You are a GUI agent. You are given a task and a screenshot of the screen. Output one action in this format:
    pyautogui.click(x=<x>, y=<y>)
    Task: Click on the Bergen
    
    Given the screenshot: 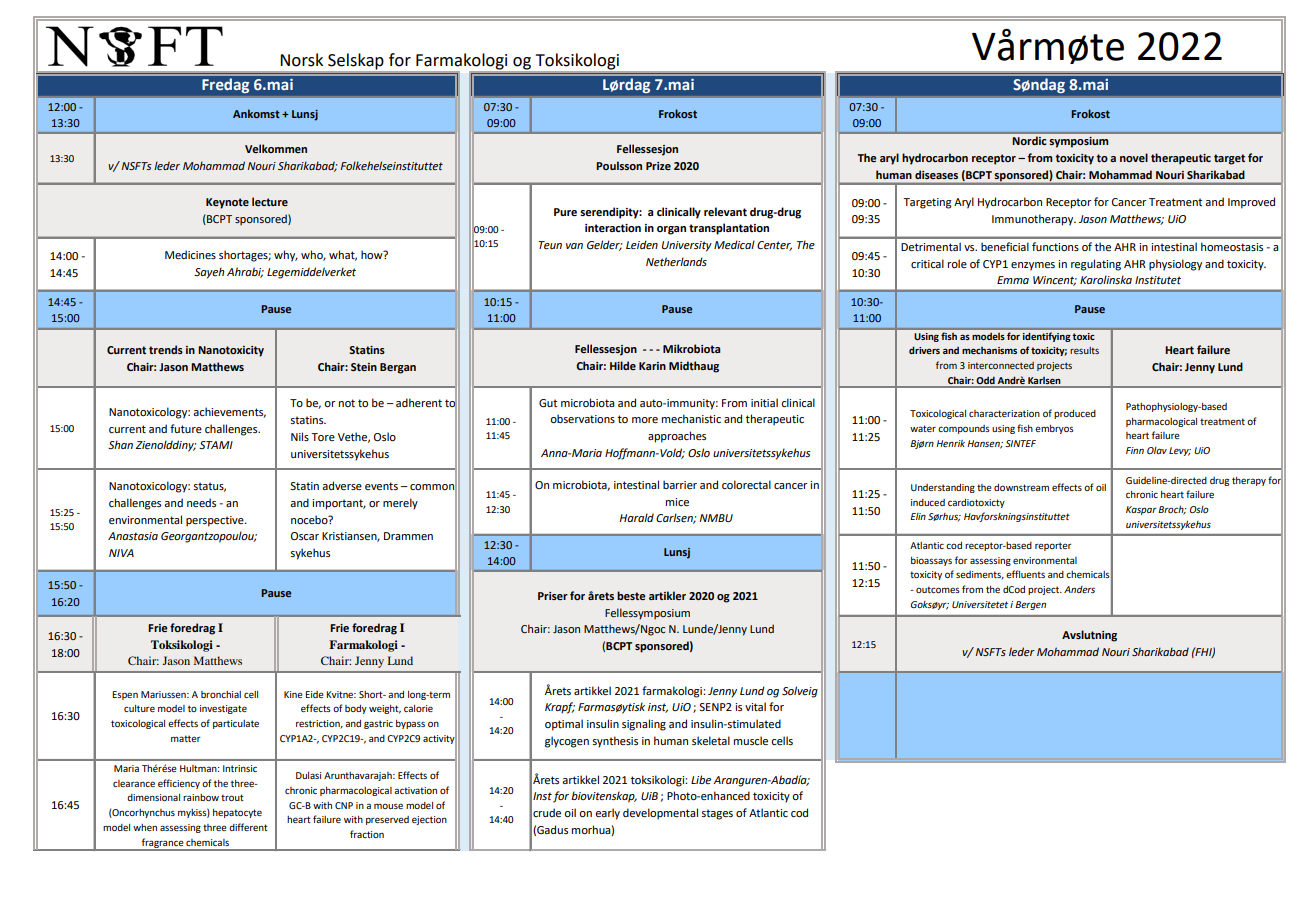 What is the action you would take?
    pyautogui.click(x=1030, y=605)
